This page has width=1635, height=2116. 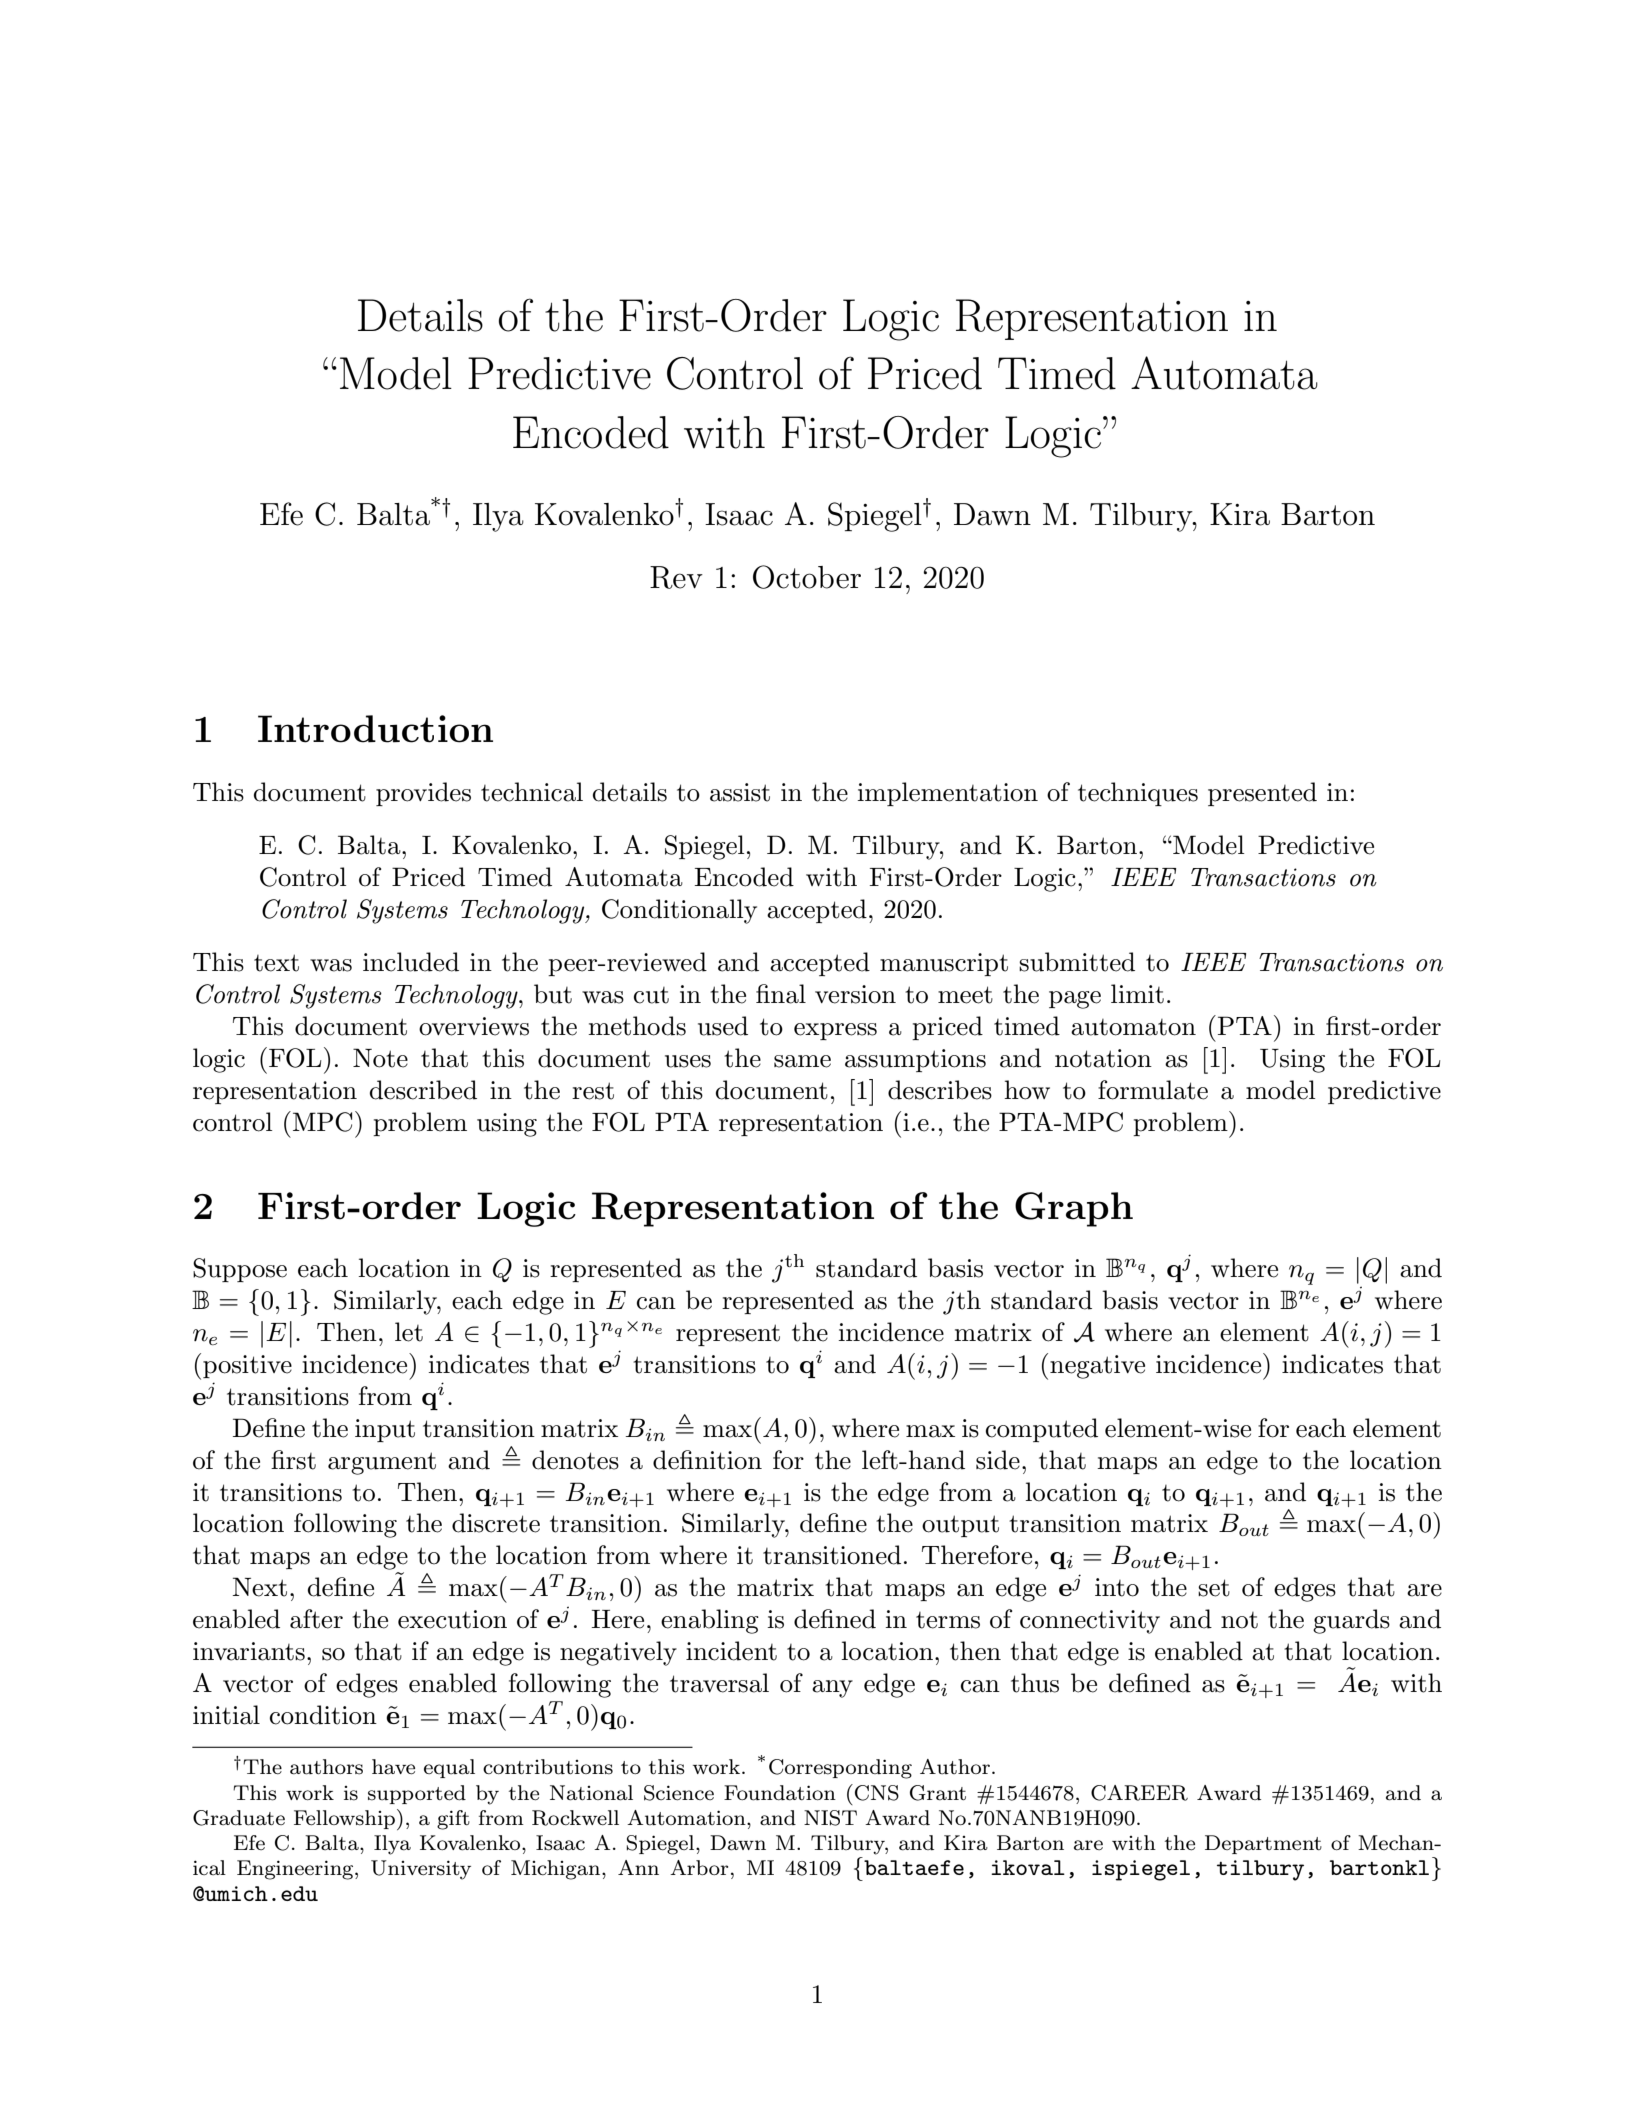 I want to click on Fellowship, so click(x=346, y=1819).
